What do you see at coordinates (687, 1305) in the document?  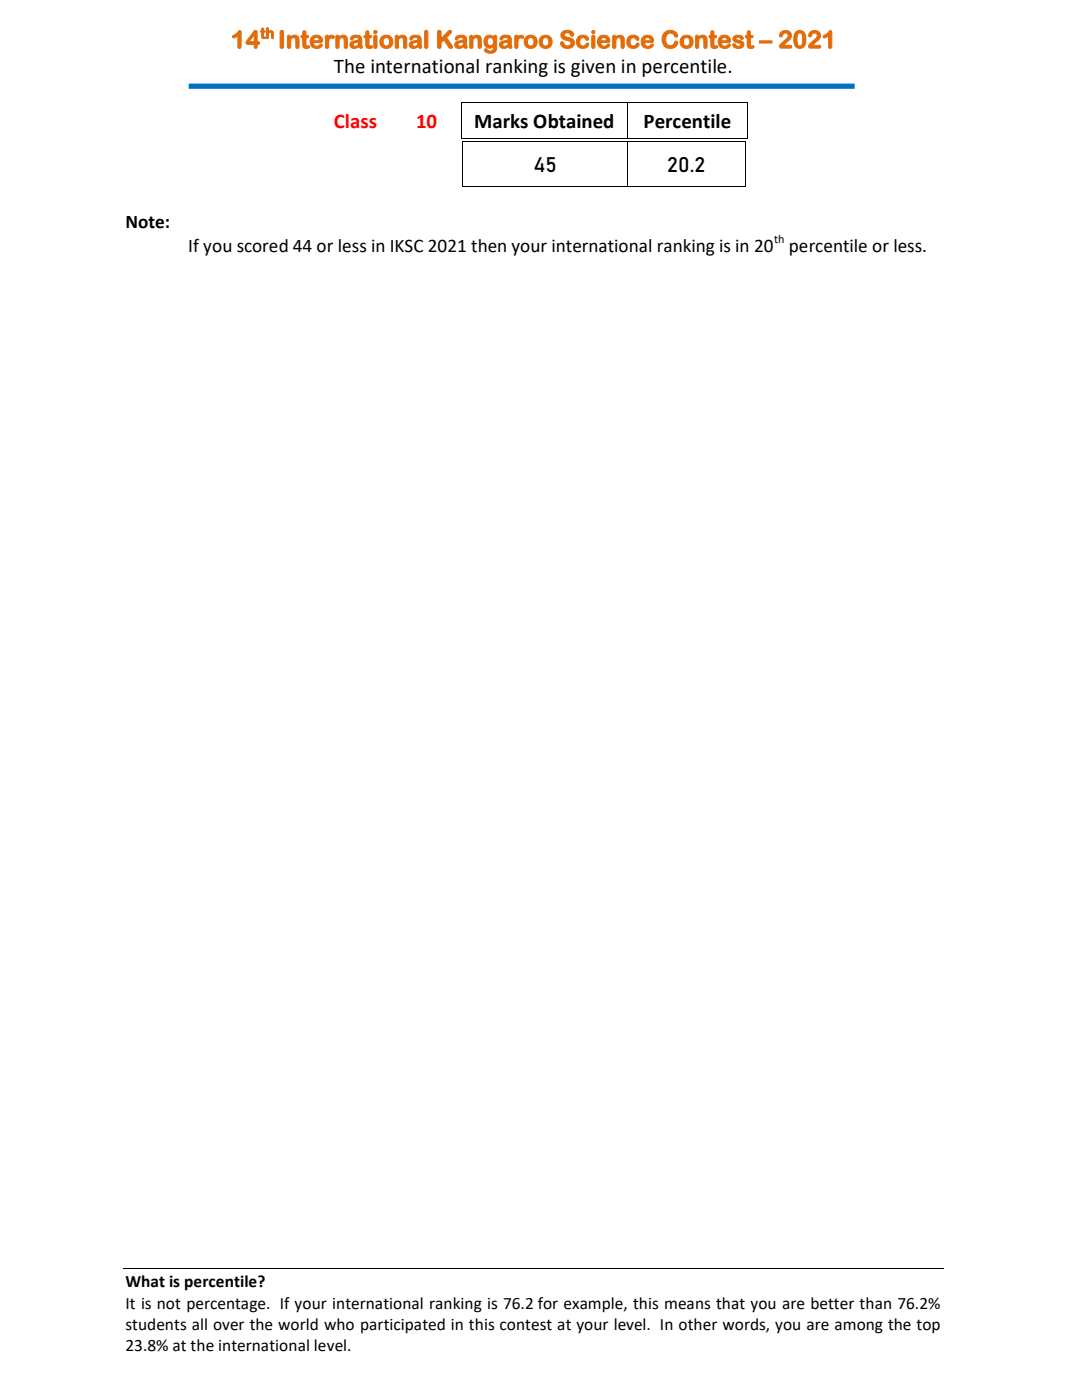 I see `means` at bounding box center [687, 1305].
